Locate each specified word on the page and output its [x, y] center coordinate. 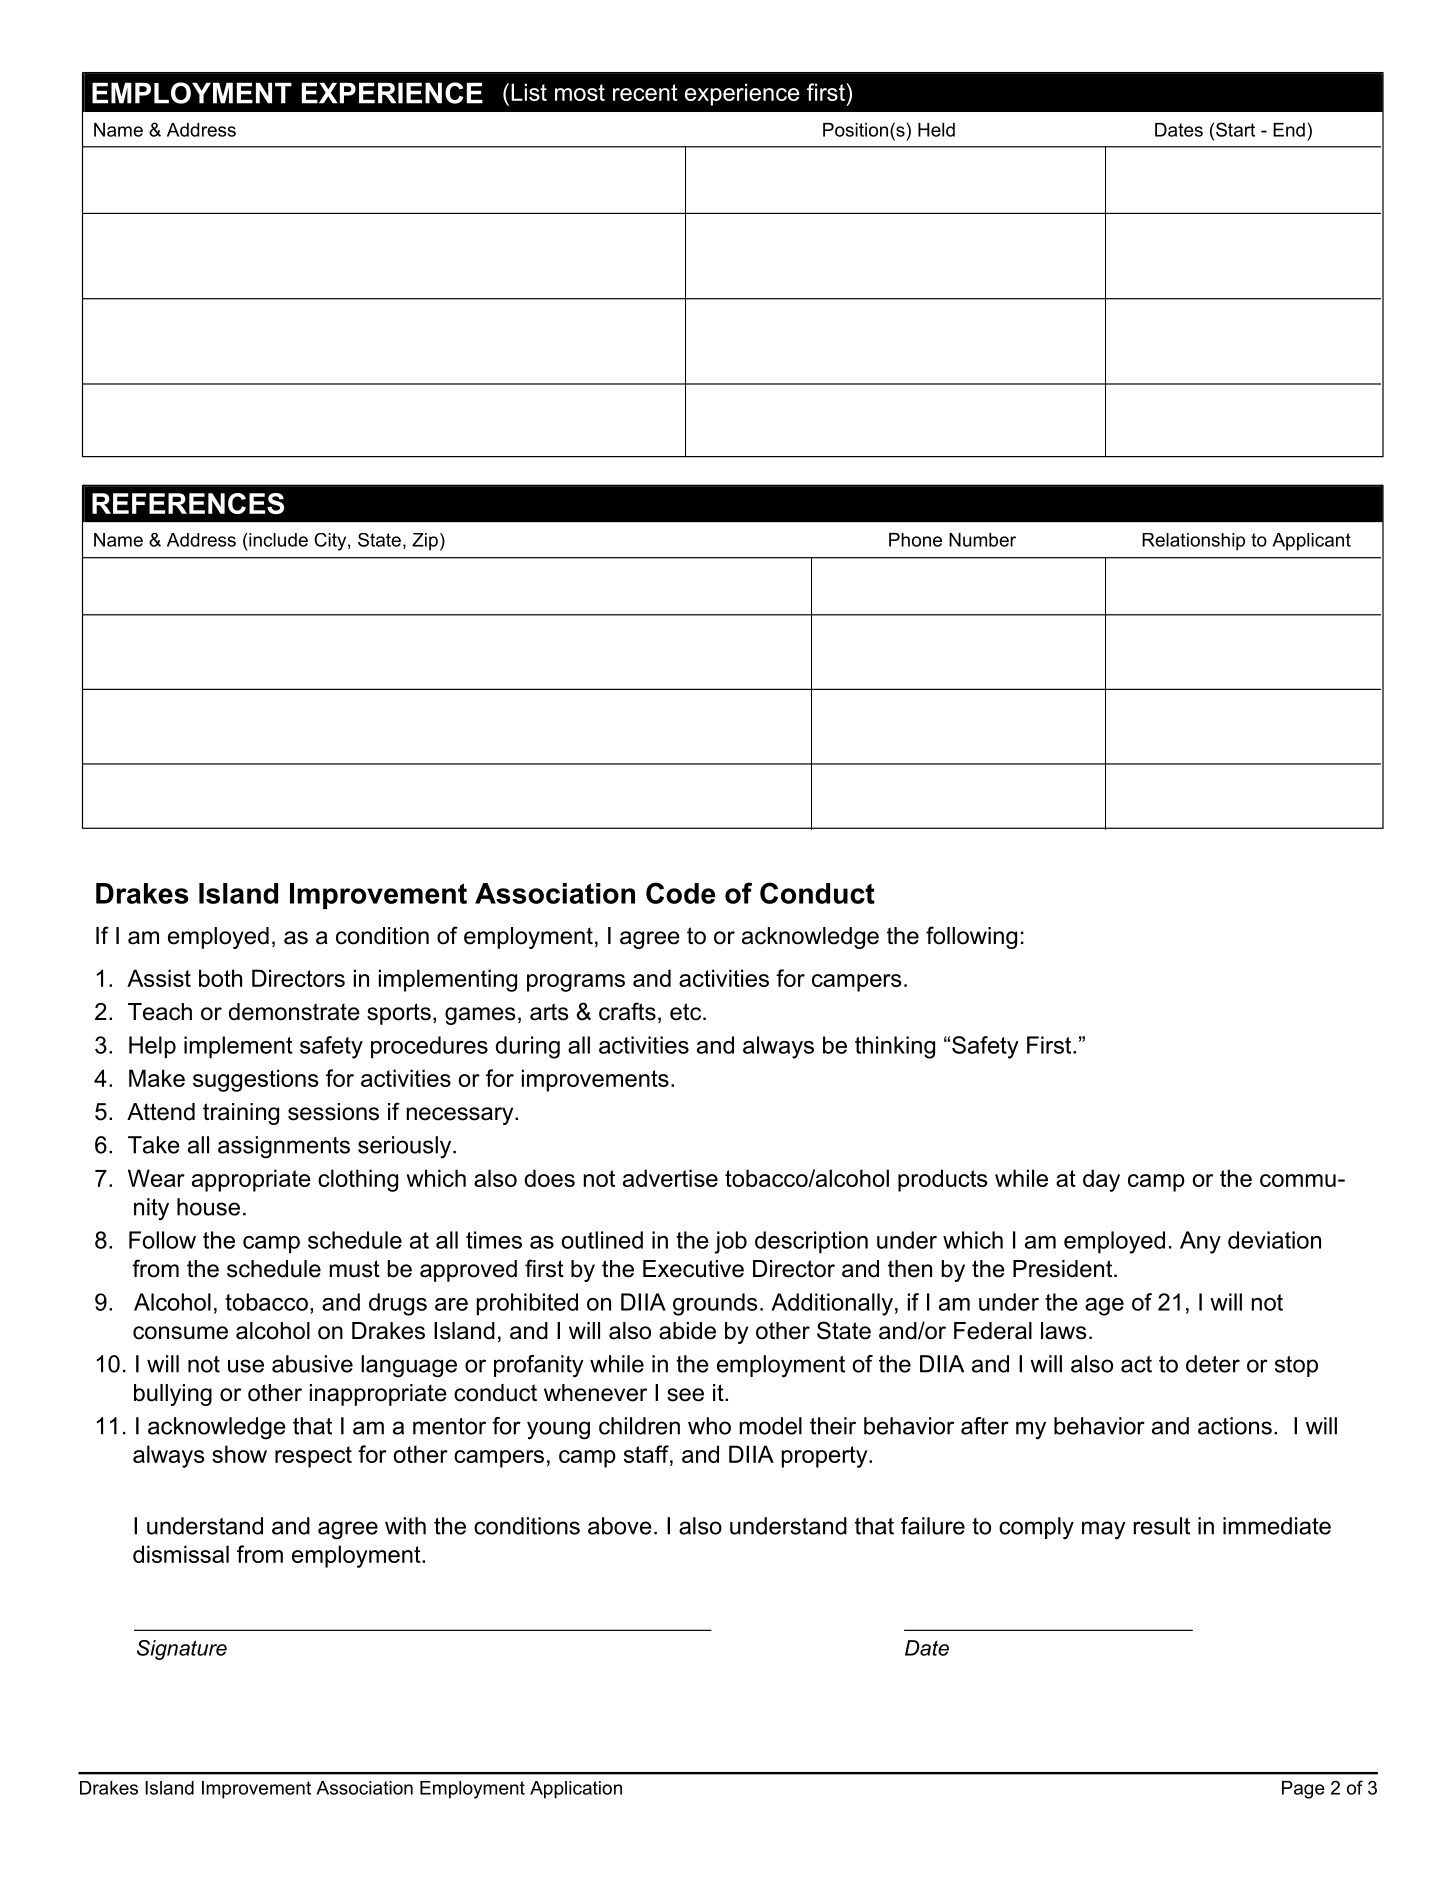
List [529, 92]
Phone [915, 540]
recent [645, 92]
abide [687, 1331]
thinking [895, 1047]
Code [681, 893]
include [278, 540]
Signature [182, 1650]
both [220, 978]
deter [1213, 1364]
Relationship [1193, 542]
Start [1235, 129]
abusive [312, 1364]
